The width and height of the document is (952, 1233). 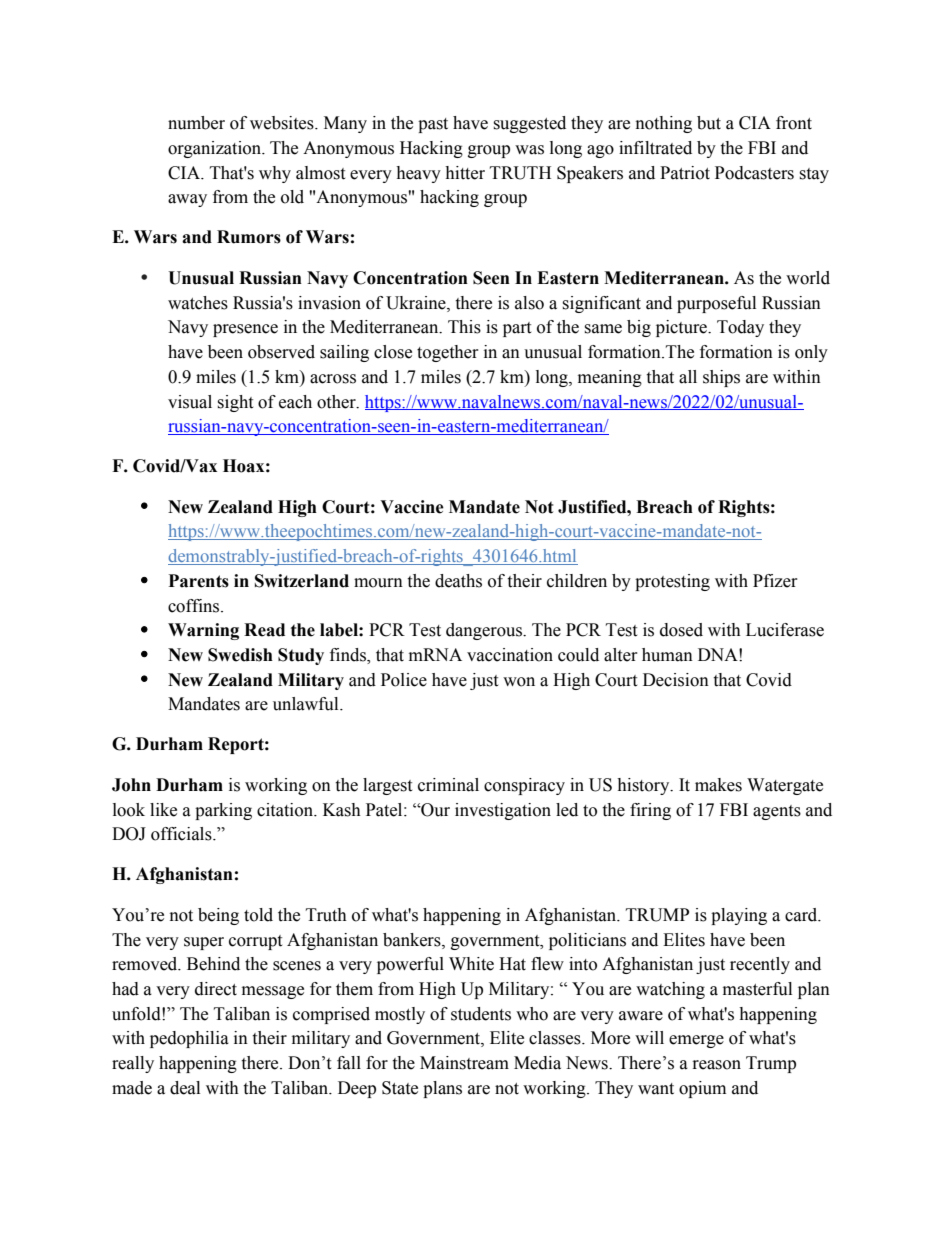 I want to click on pedophilia, so click(x=189, y=1039).
